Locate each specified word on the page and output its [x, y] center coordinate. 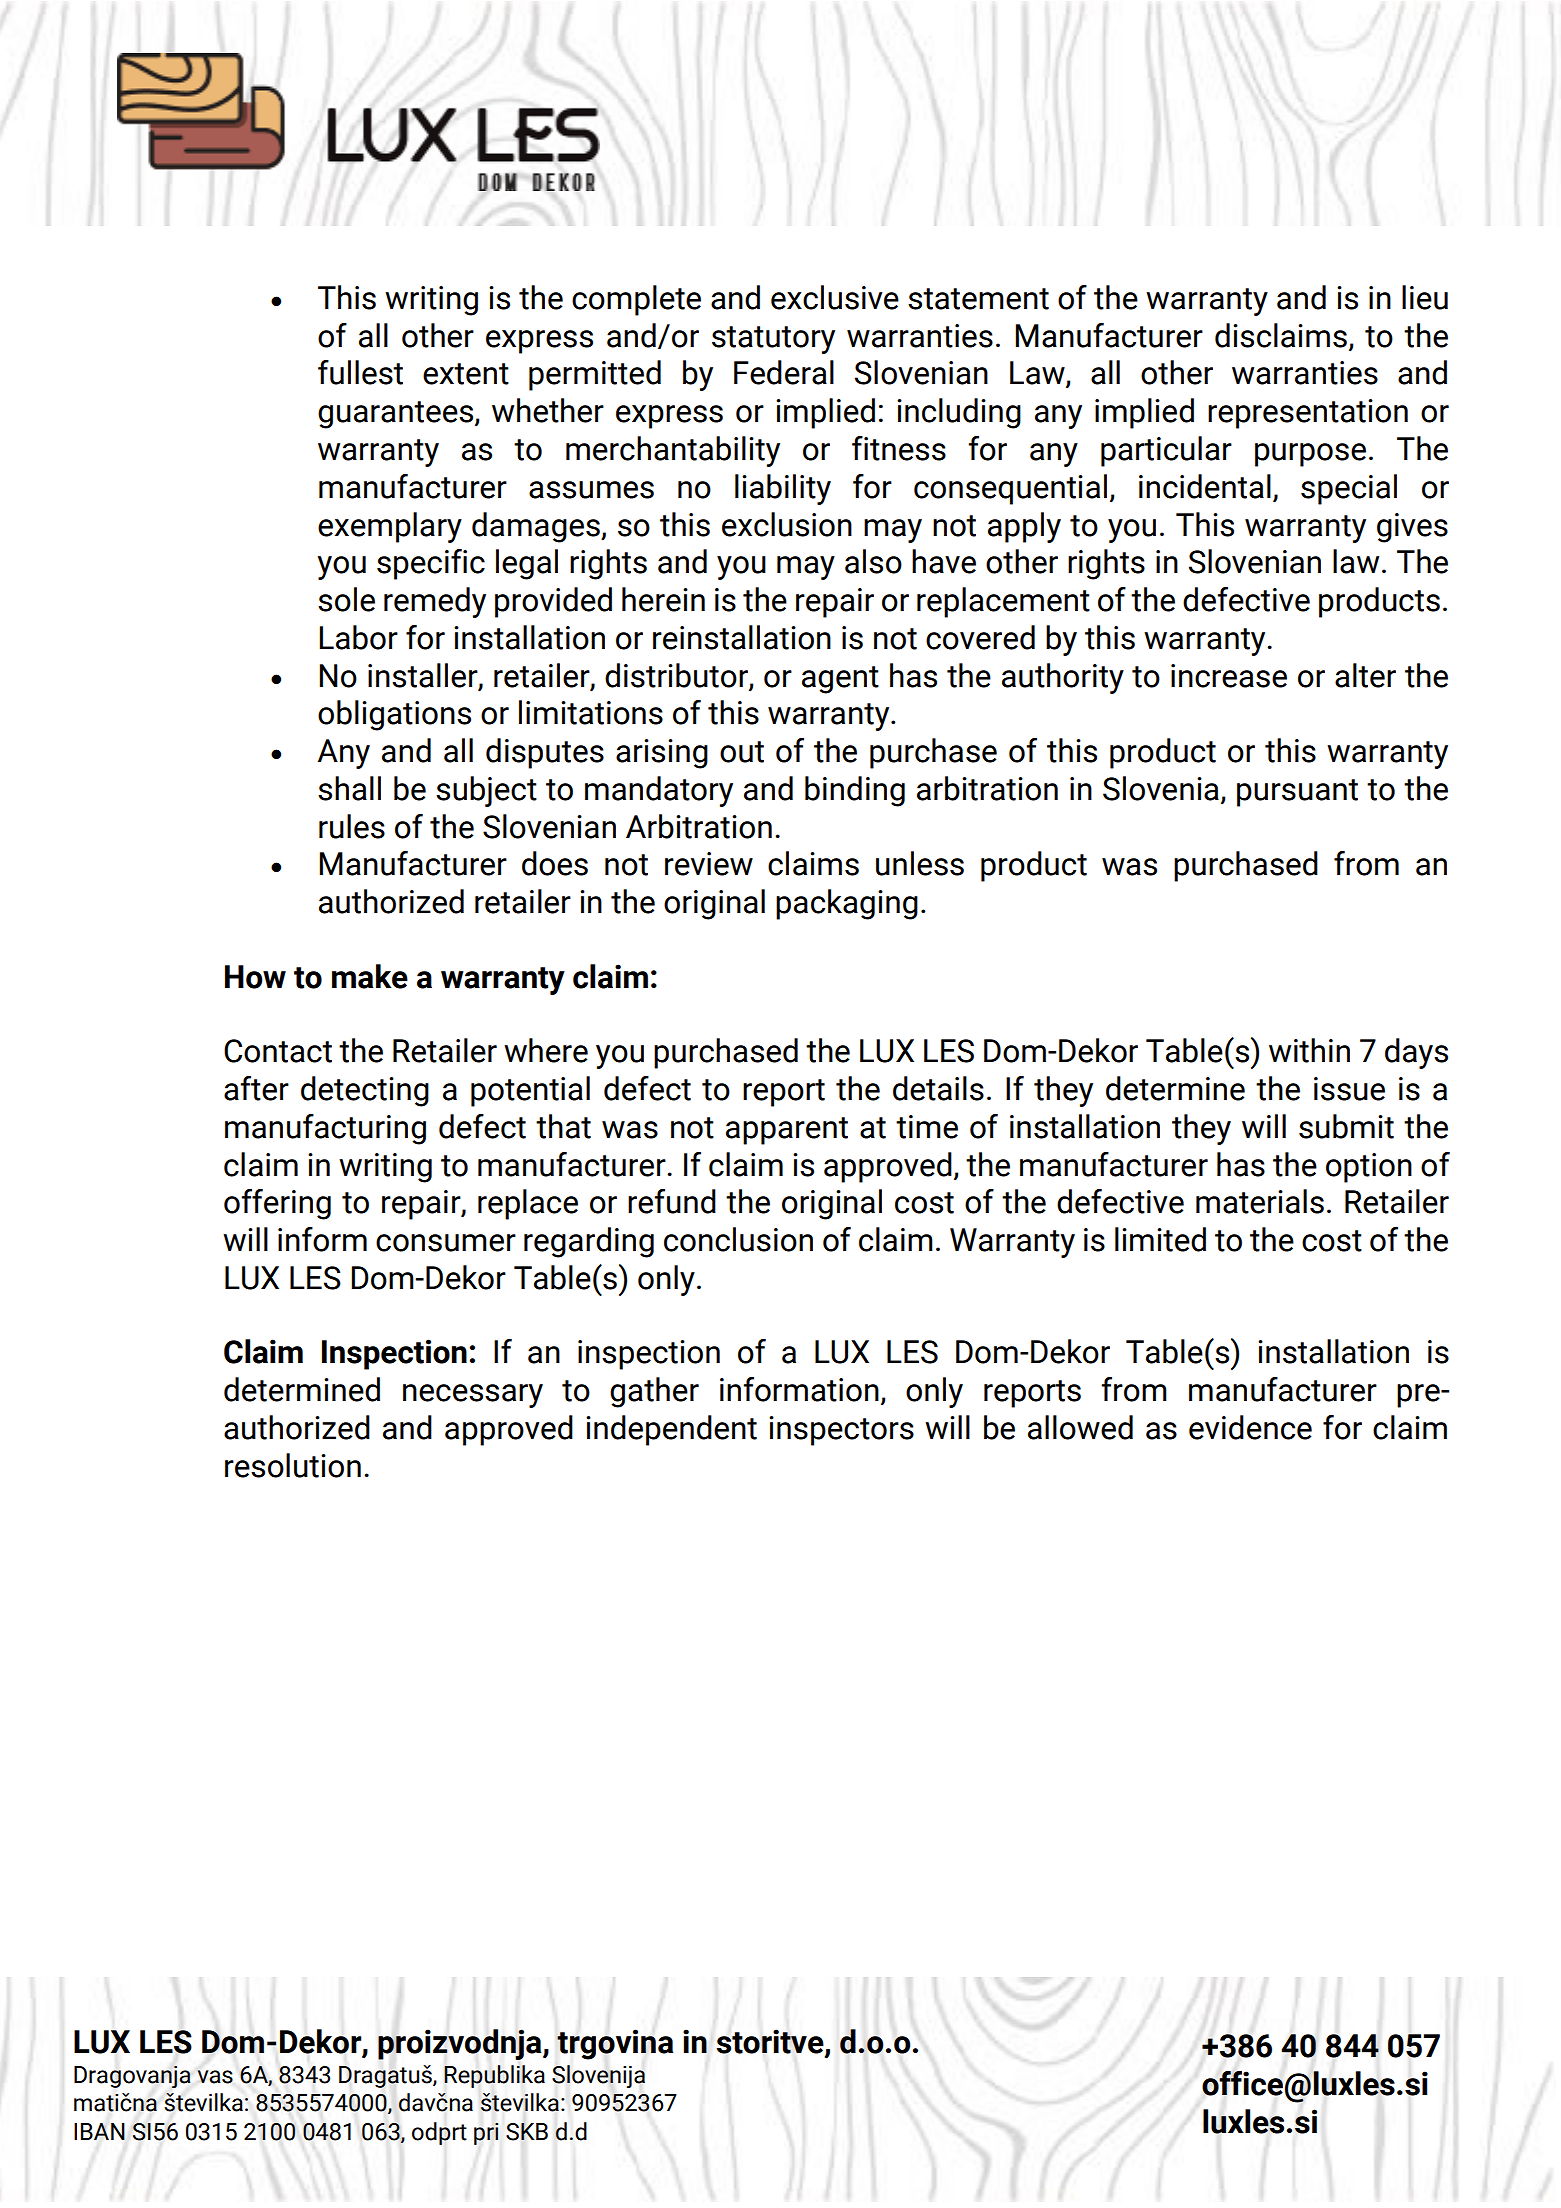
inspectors [841, 1431]
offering [277, 1204]
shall [349, 788]
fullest [360, 372]
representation [1308, 414]
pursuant [1297, 793]
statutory [773, 340]
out [742, 752]
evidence [1250, 1427]
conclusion [738, 1239]
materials [1260, 1201]
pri [486, 2134]
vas [215, 2077]
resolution [293, 1465]
